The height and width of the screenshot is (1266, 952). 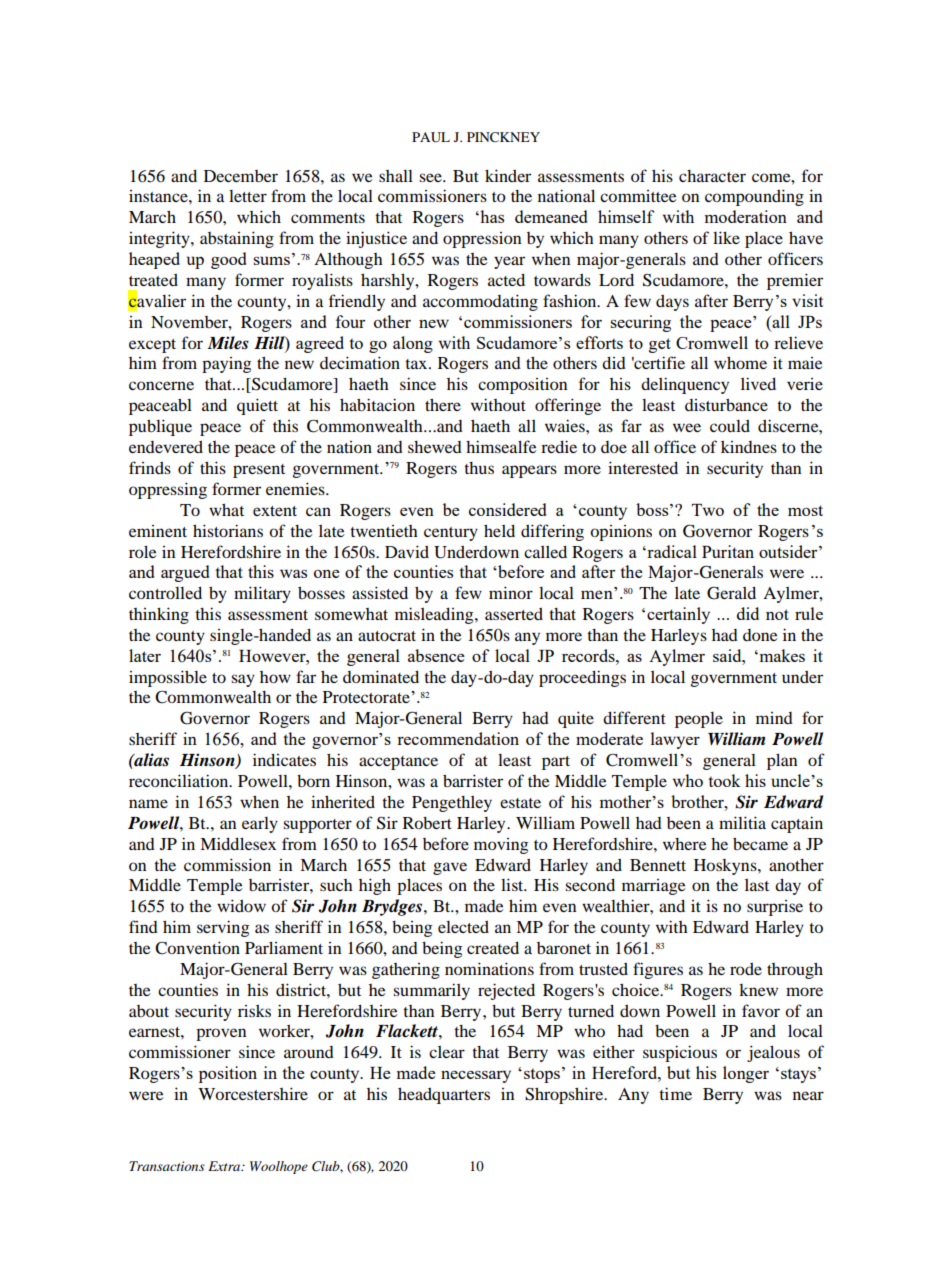 What do you see at coordinates (241, 176) in the screenshot?
I see `December` at bounding box center [241, 176].
